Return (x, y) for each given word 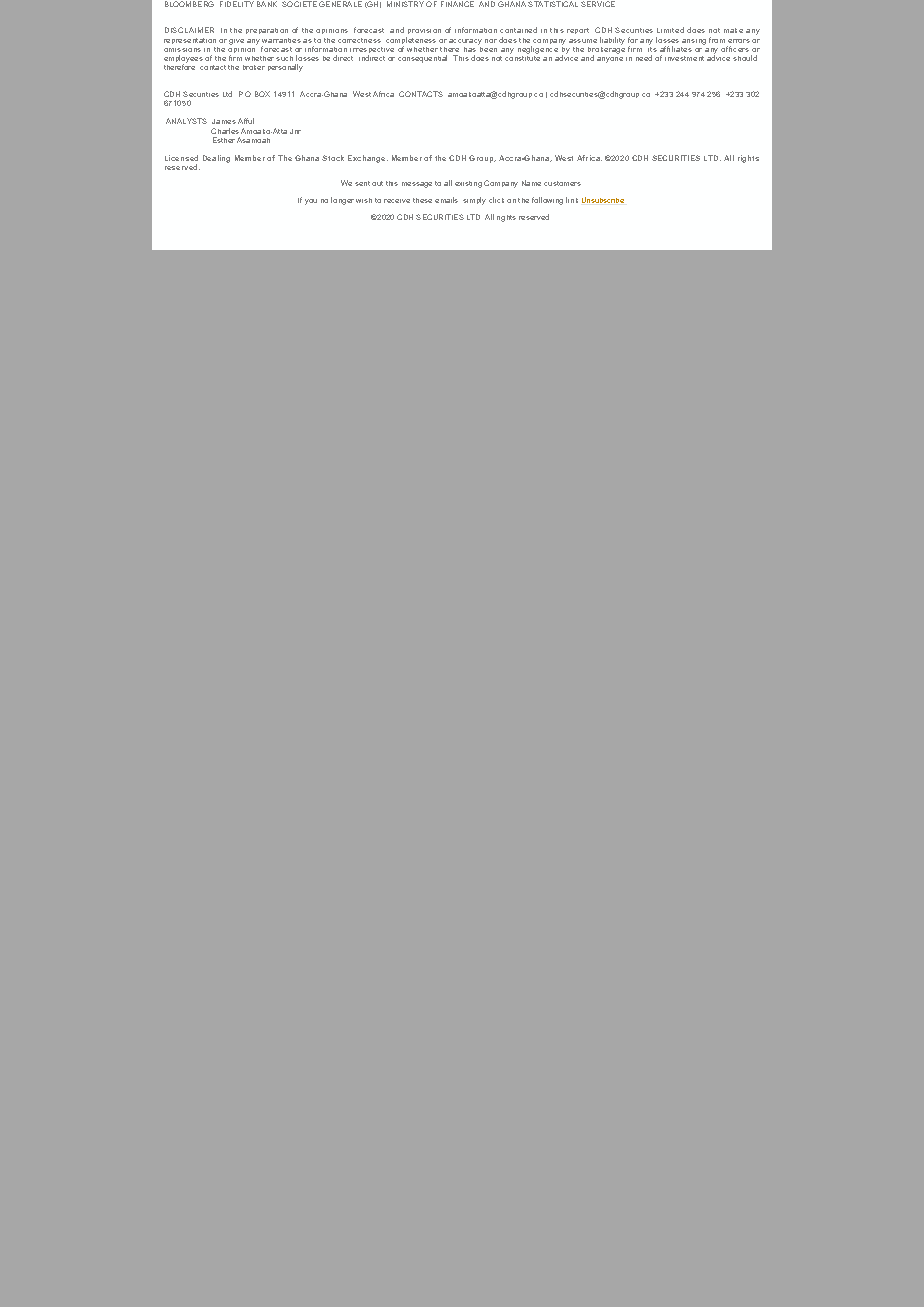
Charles (225, 131)
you (311, 202)
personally (285, 68)
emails (446, 200)
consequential (422, 59)
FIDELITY (237, 4)
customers (562, 183)
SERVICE (598, 4)
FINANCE (457, 4)
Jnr (295, 131)
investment (684, 58)
